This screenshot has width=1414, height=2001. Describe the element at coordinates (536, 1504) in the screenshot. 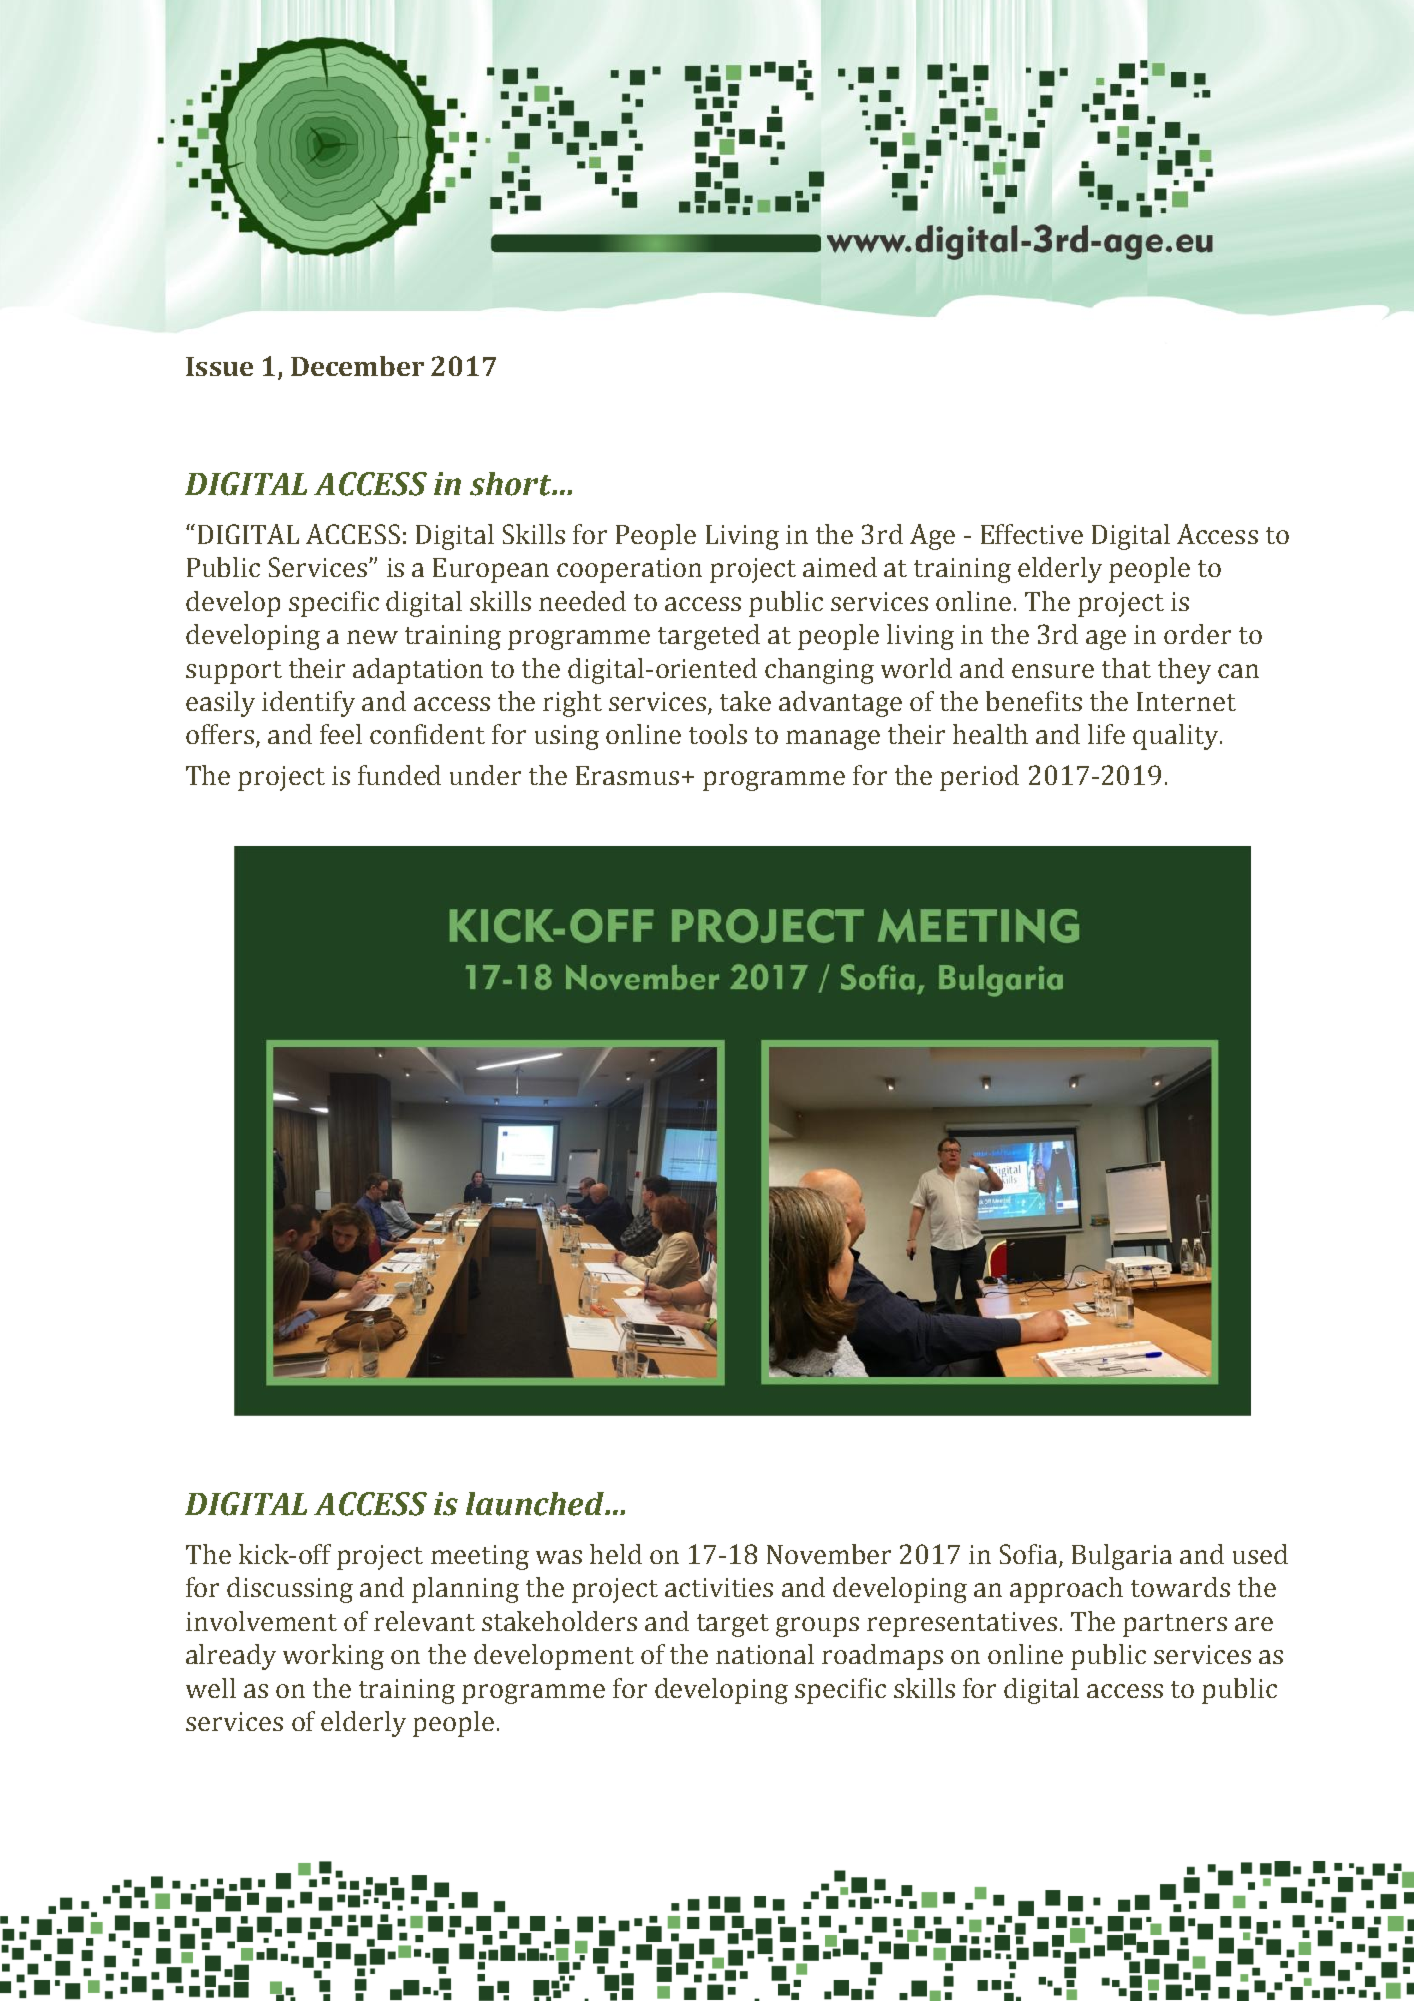

I see `launched` at that location.
